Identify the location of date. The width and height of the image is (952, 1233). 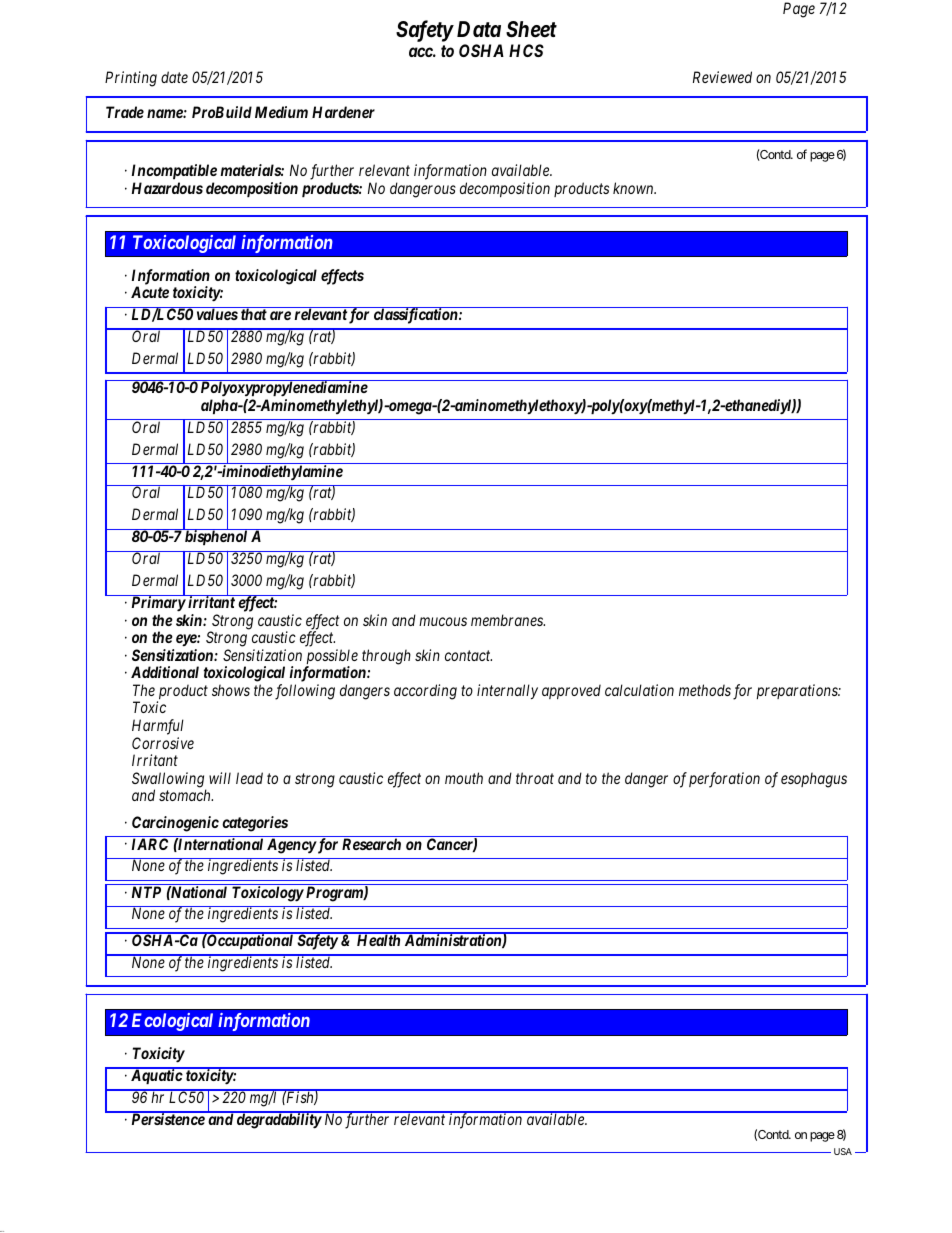
(174, 77).
